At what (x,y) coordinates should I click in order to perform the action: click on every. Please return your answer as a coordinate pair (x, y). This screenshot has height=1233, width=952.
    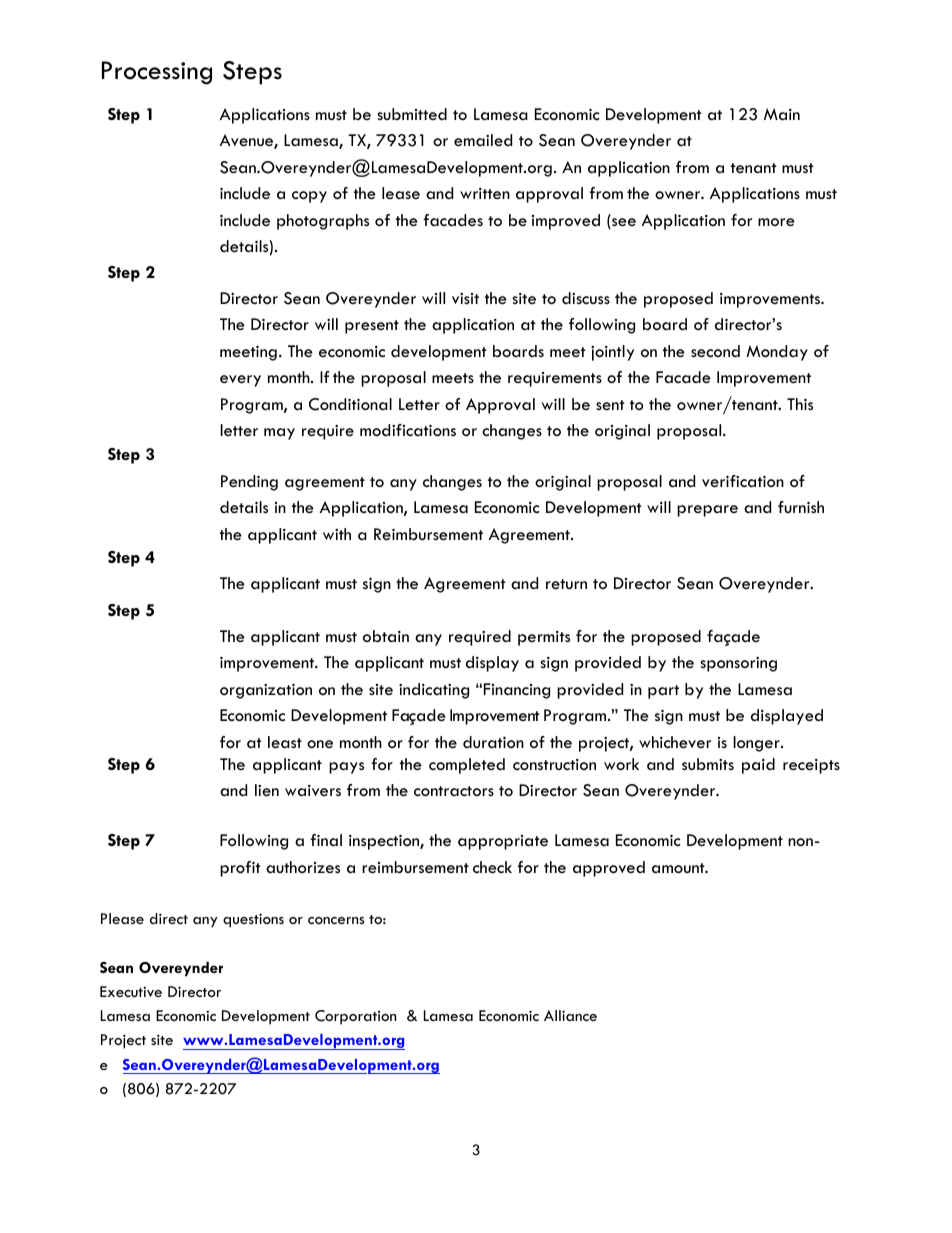
    Looking at the image, I should click on (240, 381).
